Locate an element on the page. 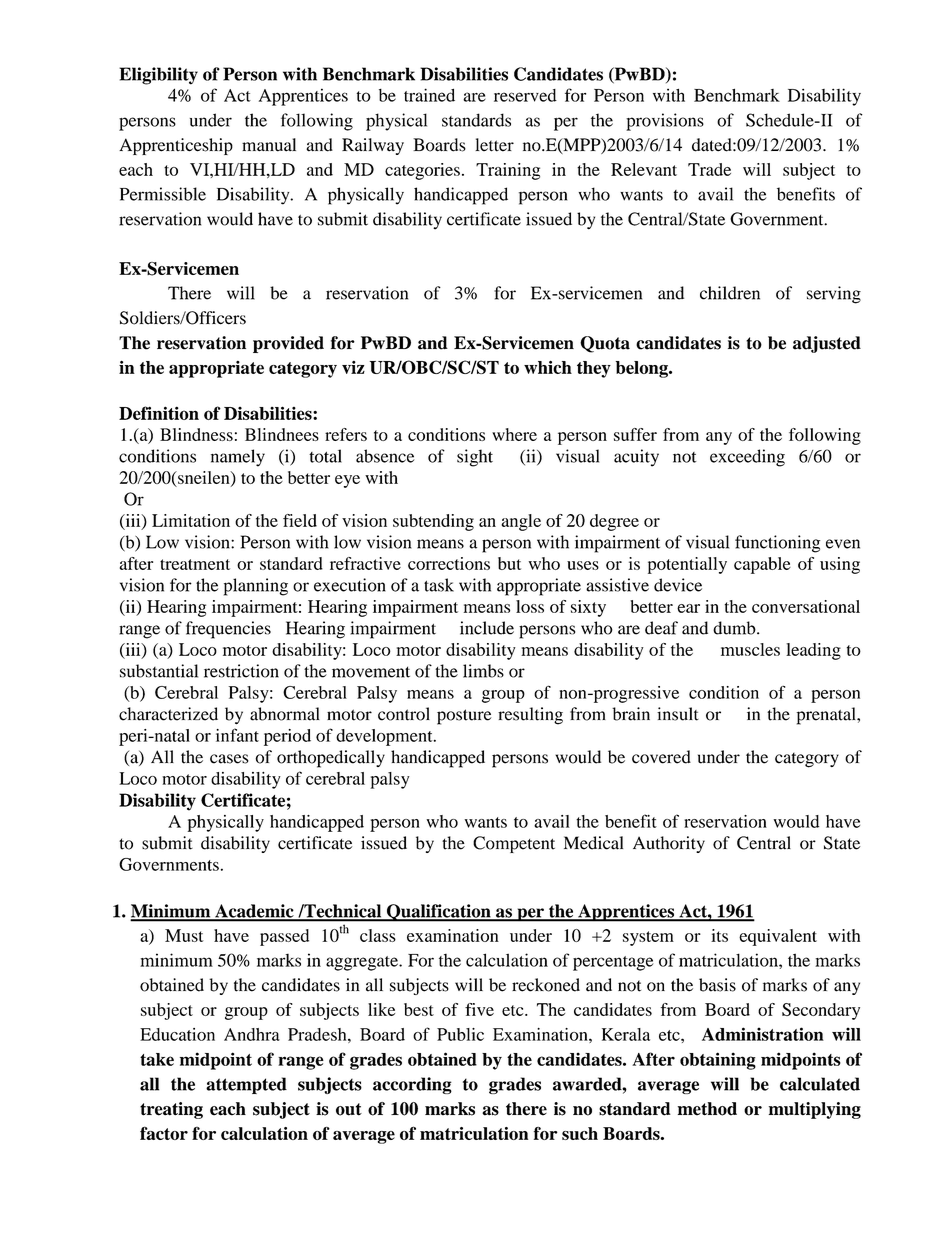  attempted is located at coordinates (246, 1085).
